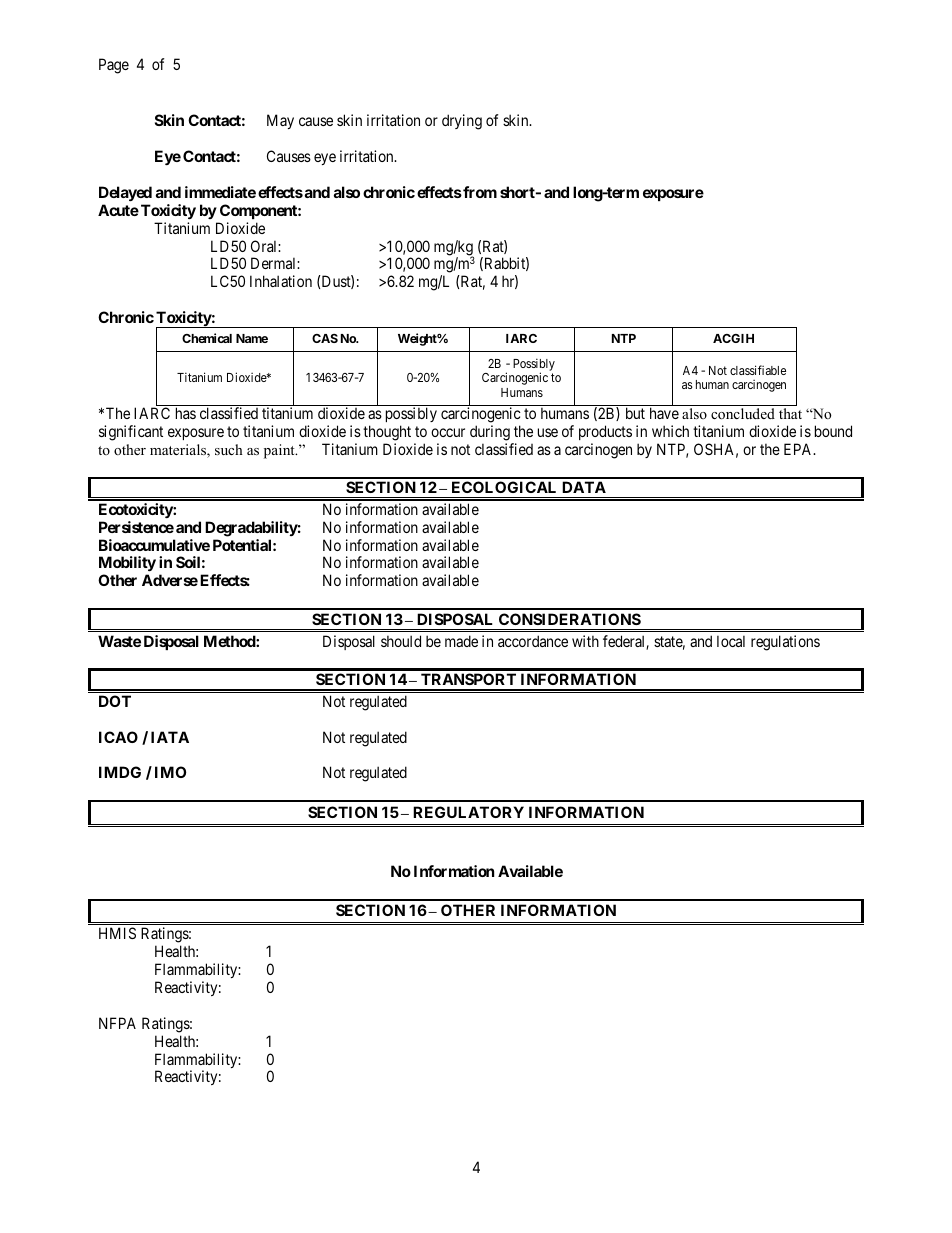 The image size is (952, 1233). I want to click on May, so click(280, 121).
